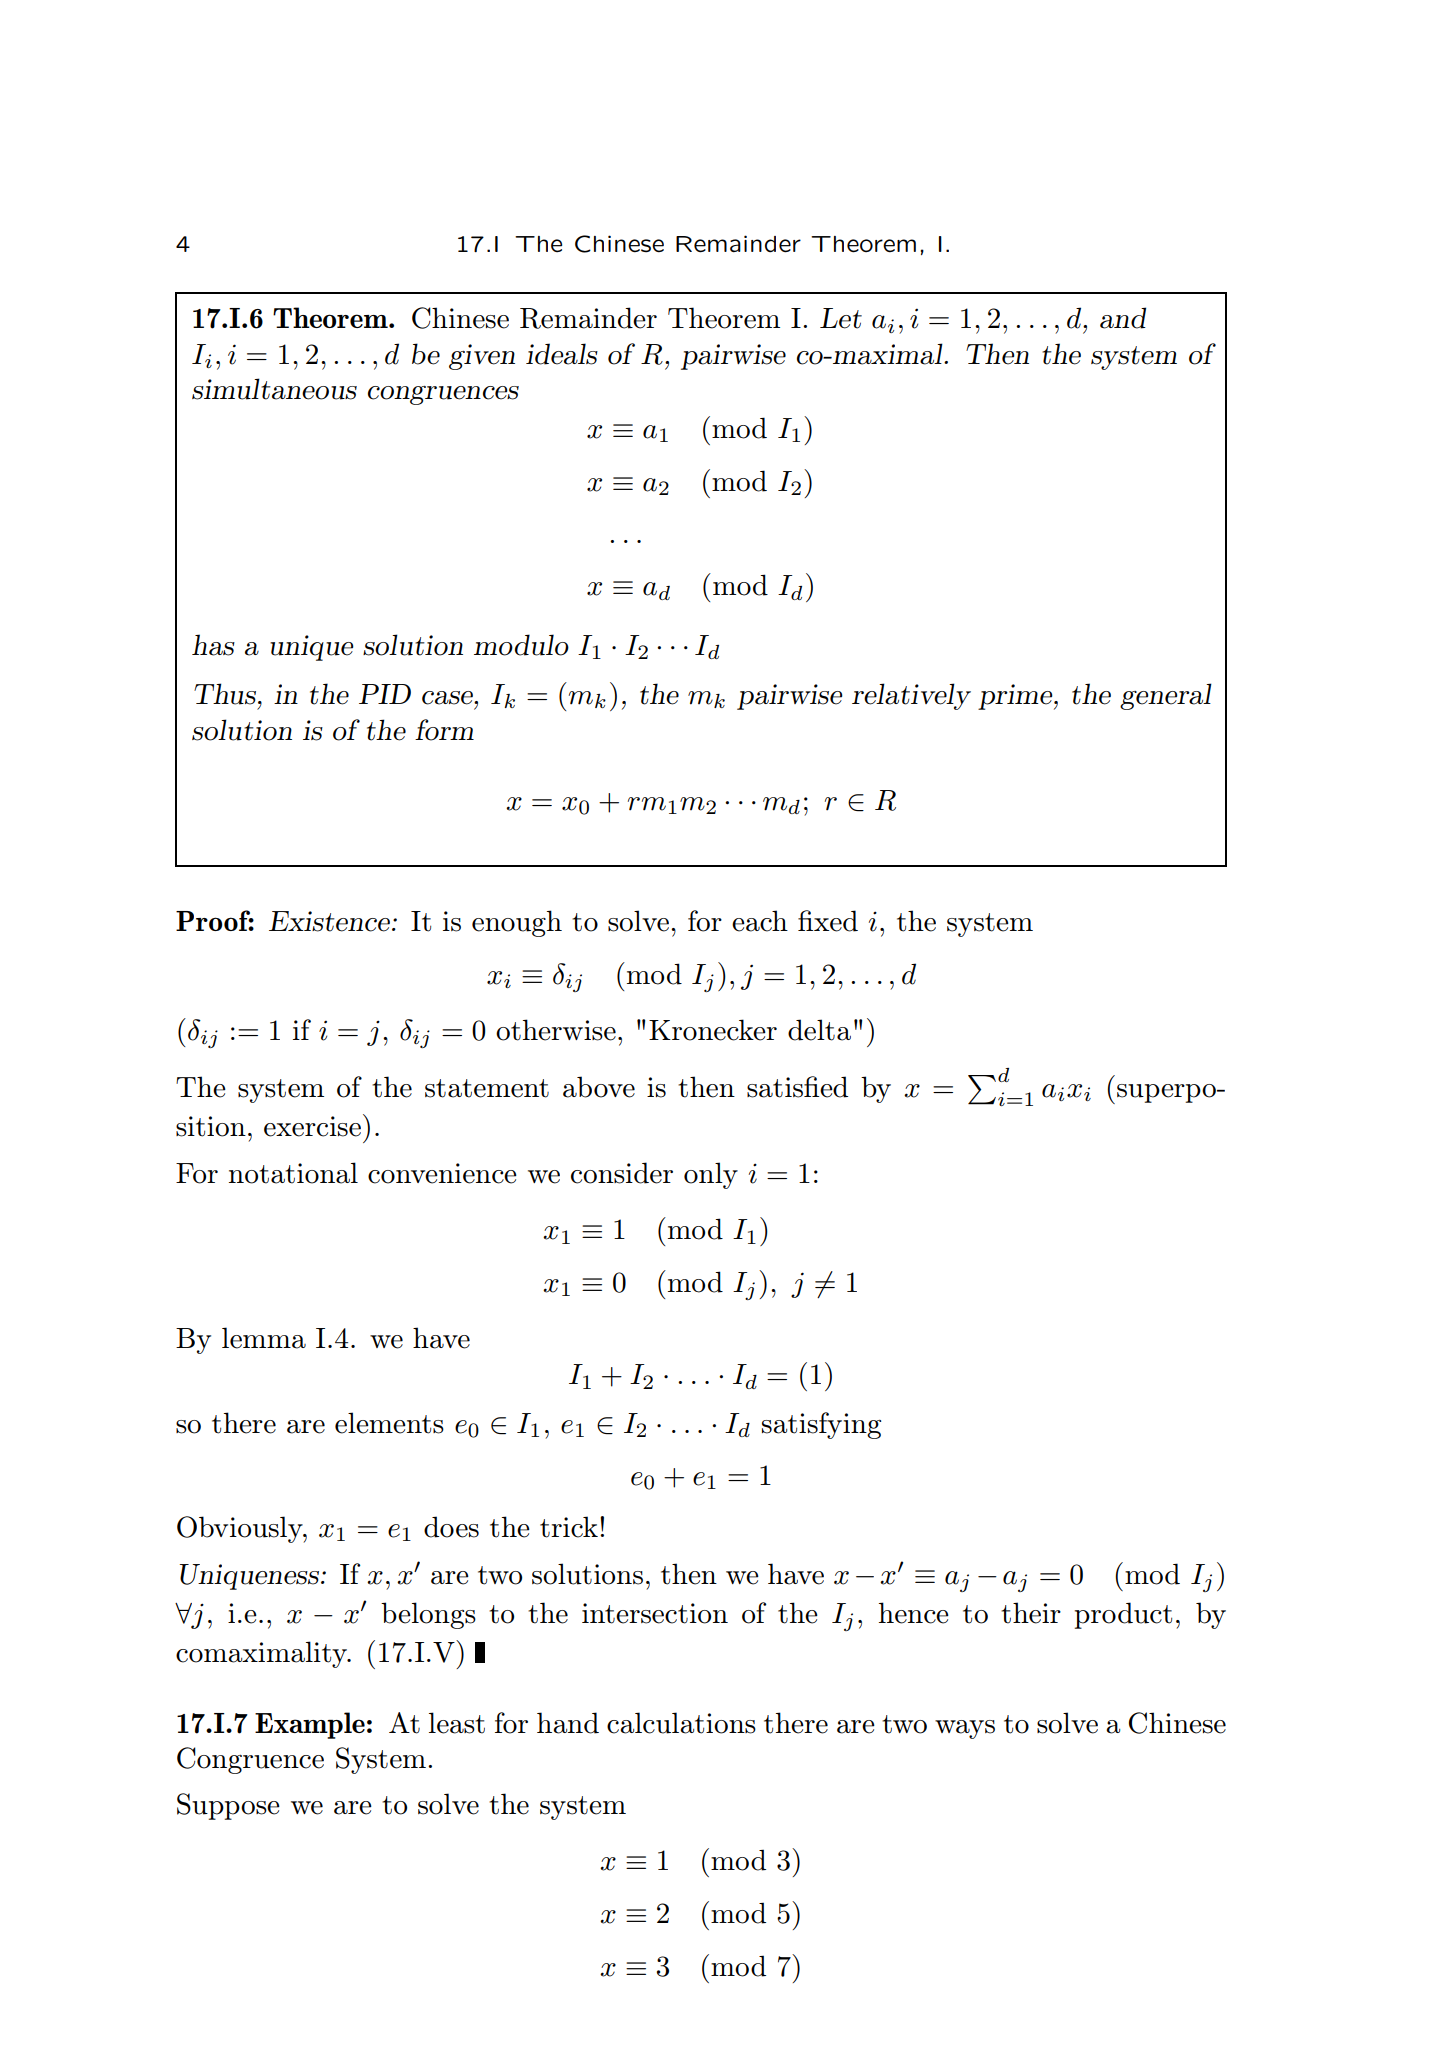 This screenshot has width=1453, height=2056. What do you see at coordinates (274, 389) in the screenshot?
I see `simultaneous` at bounding box center [274, 389].
